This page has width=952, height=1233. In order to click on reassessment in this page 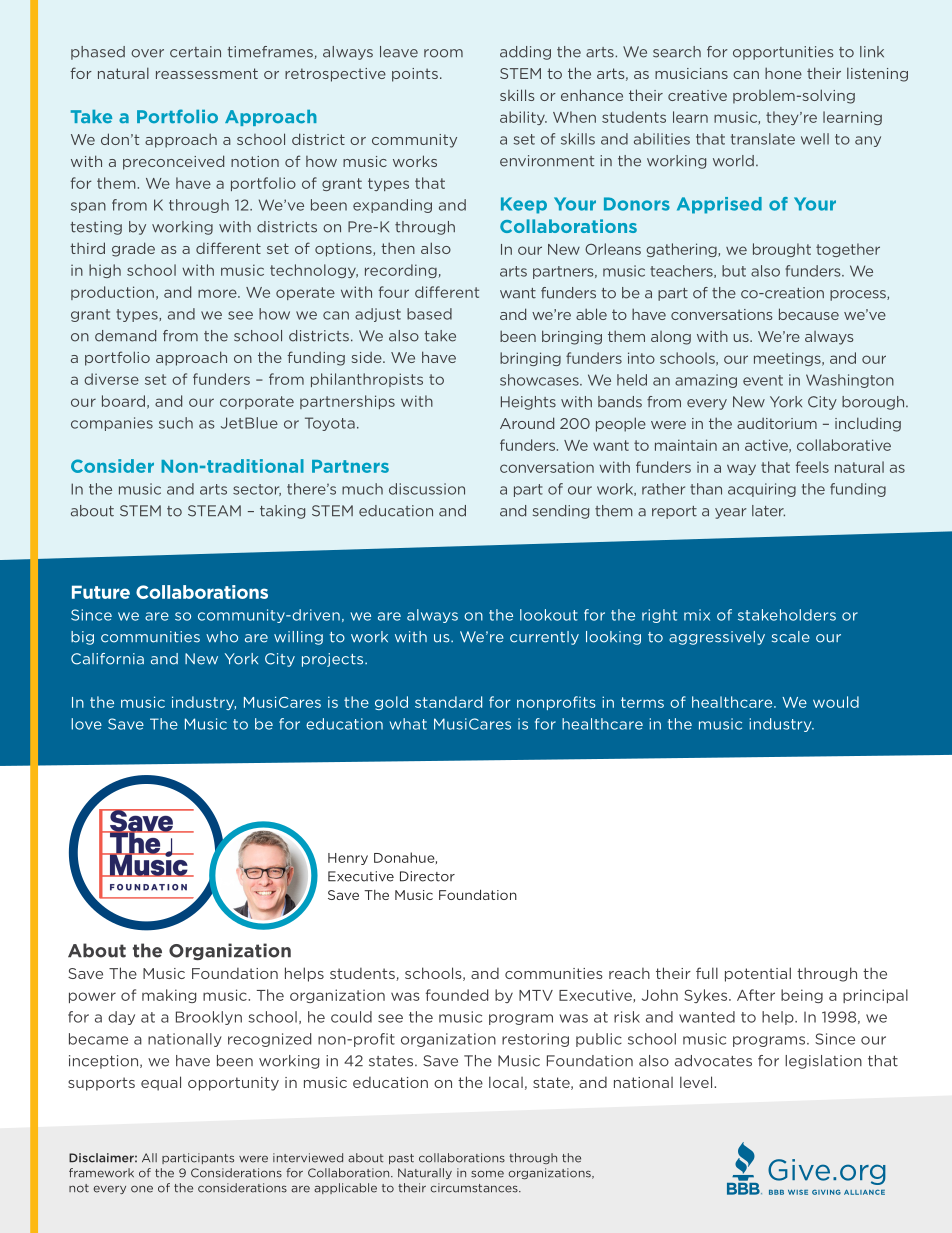, I will do `click(207, 73)`.
